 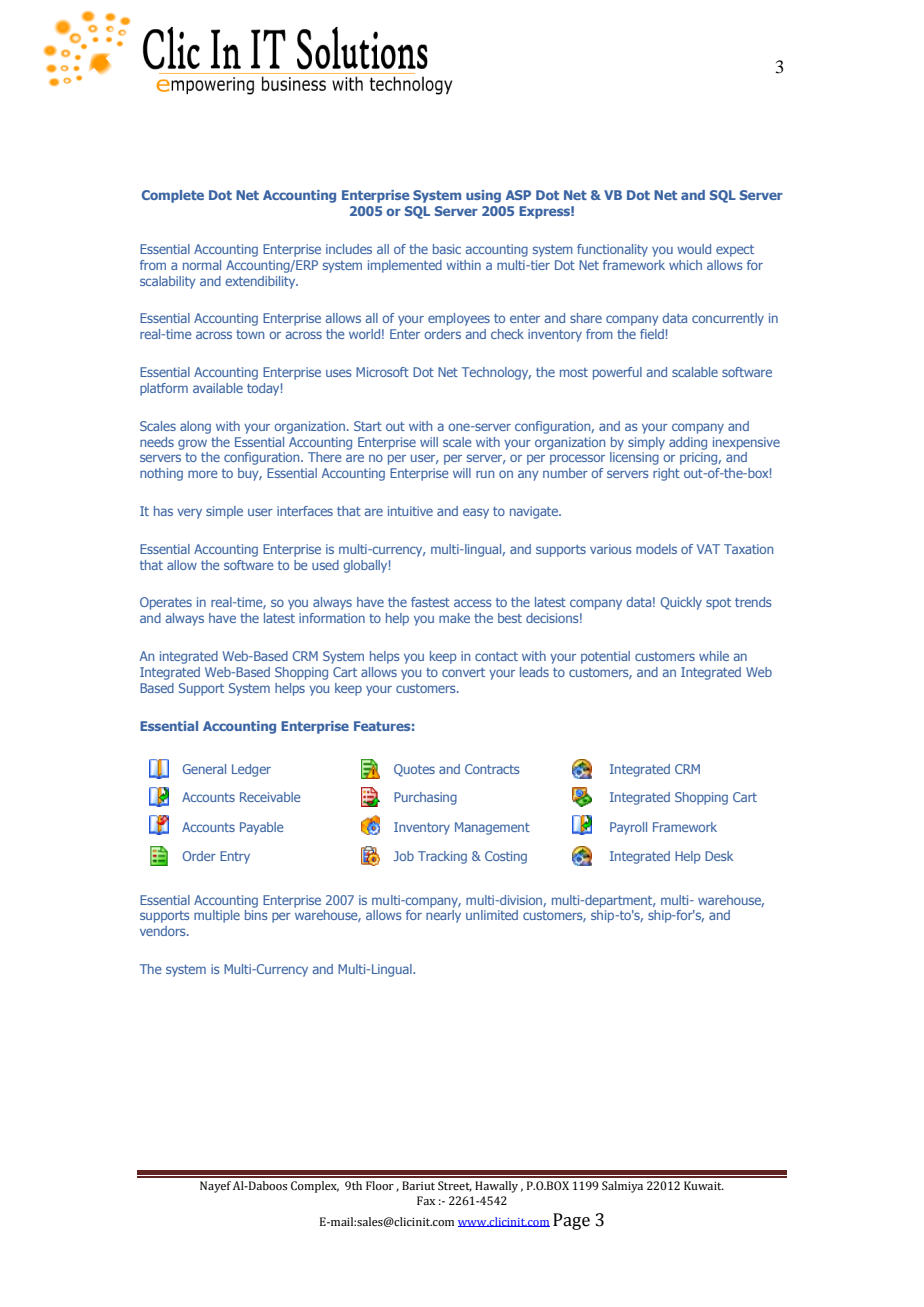 What do you see at coordinates (694, 249) in the screenshot?
I see `would` at bounding box center [694, 249].
